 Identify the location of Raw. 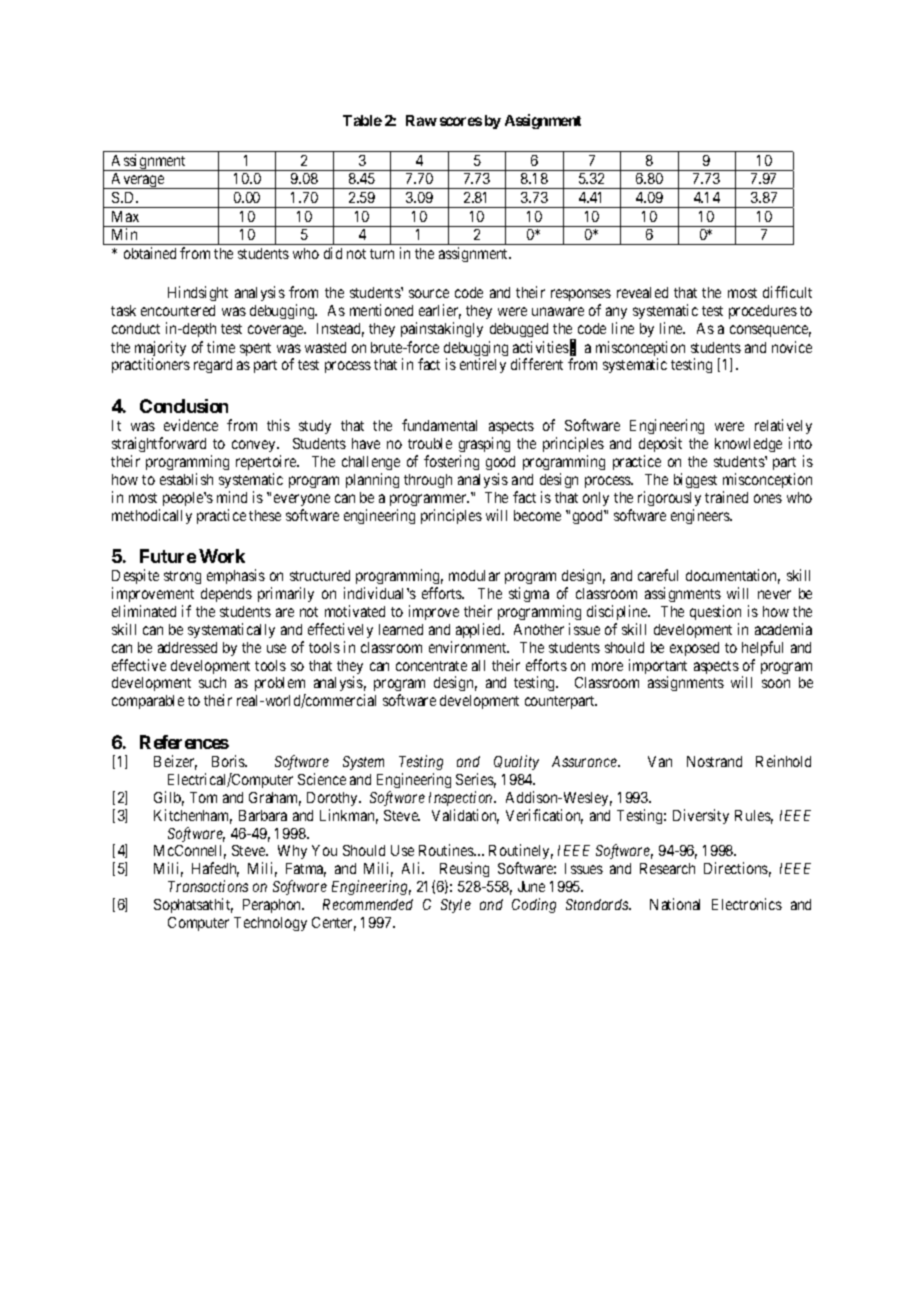
(421, 120).
